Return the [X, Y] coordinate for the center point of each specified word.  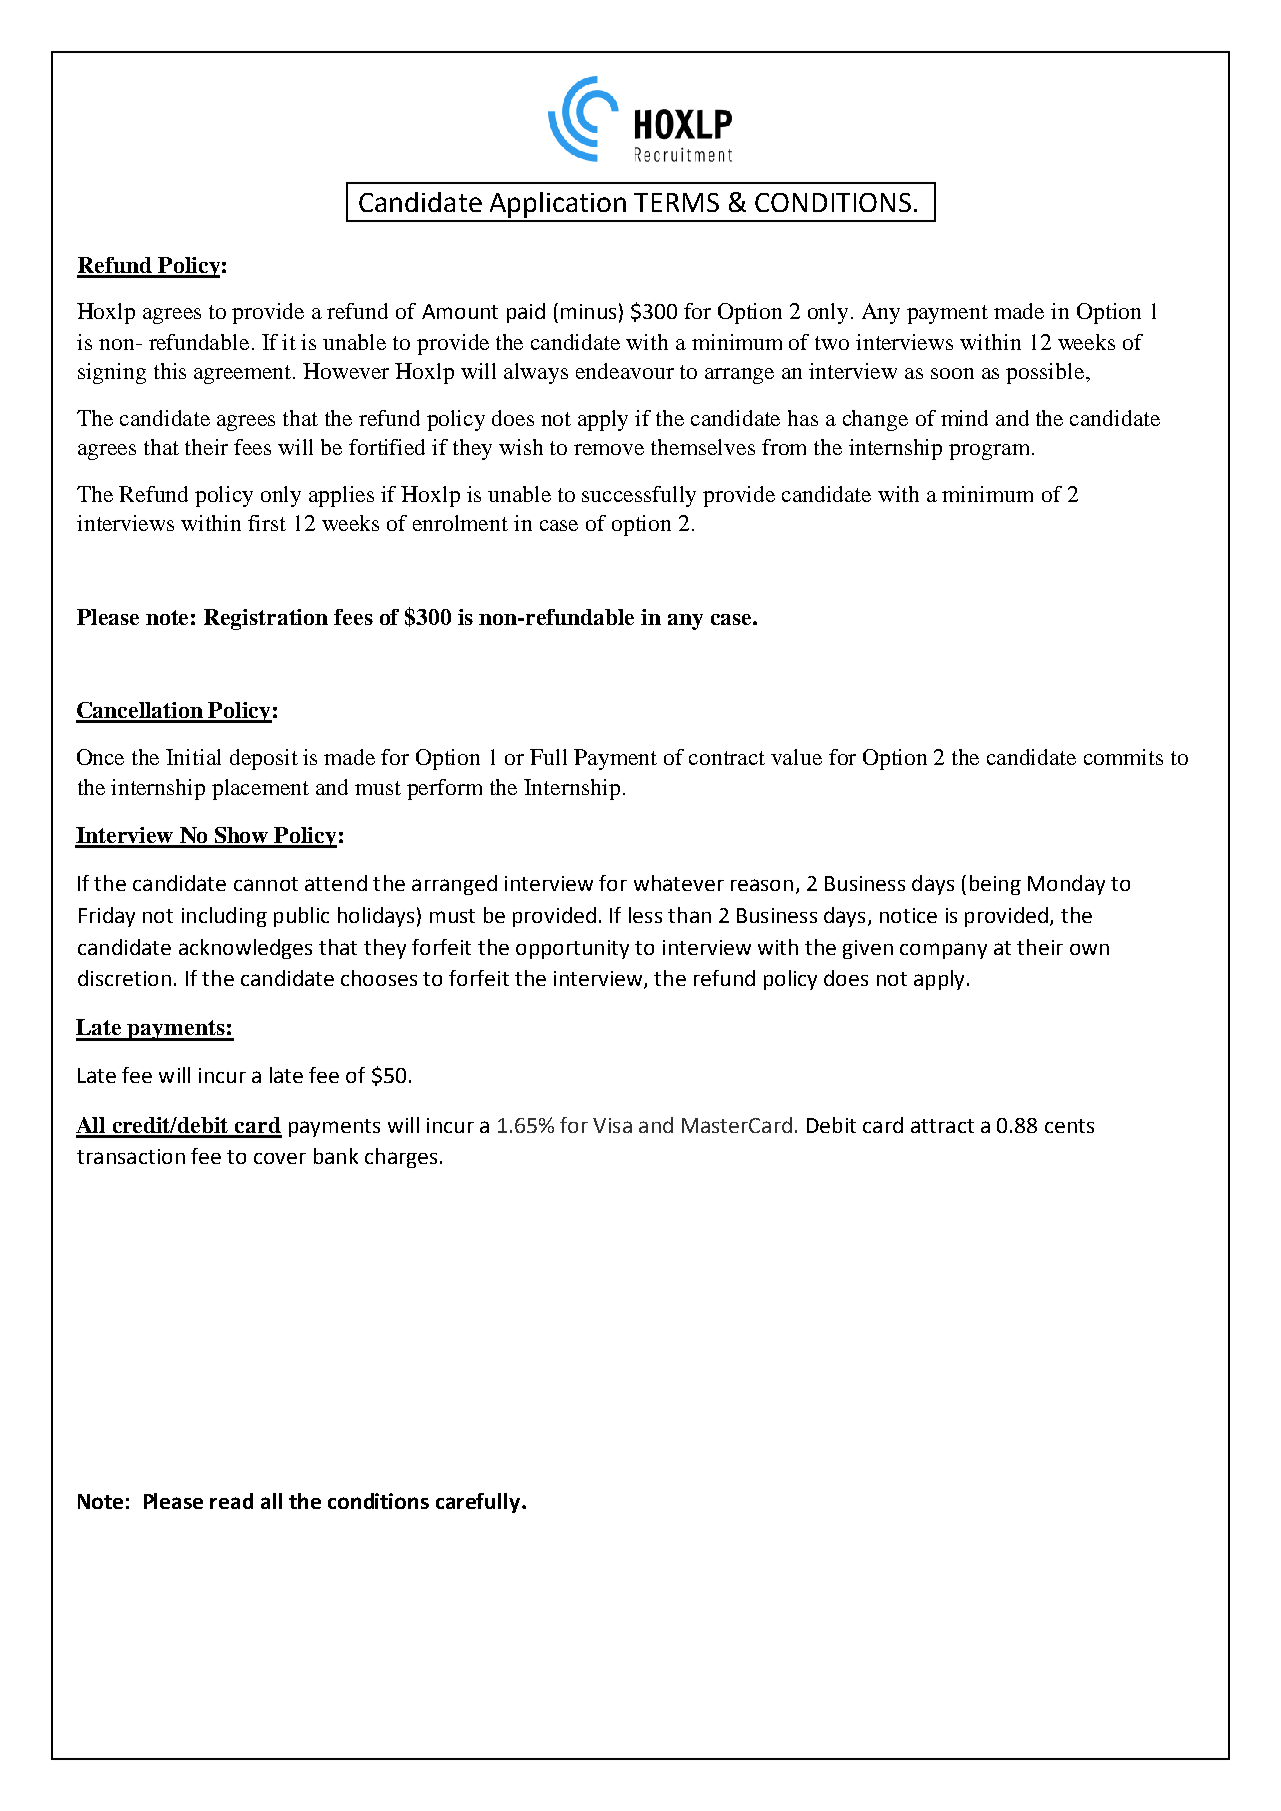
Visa [612, 1125]
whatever [679, 883]
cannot [266, 884]
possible [1046, 373]
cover [280, 1158]
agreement [244, 374]
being [995, 885]
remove [609, 449]
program [989, 452]
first [267, 523]
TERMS [676, 202]
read [231, 1501]
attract [942, 1126]
